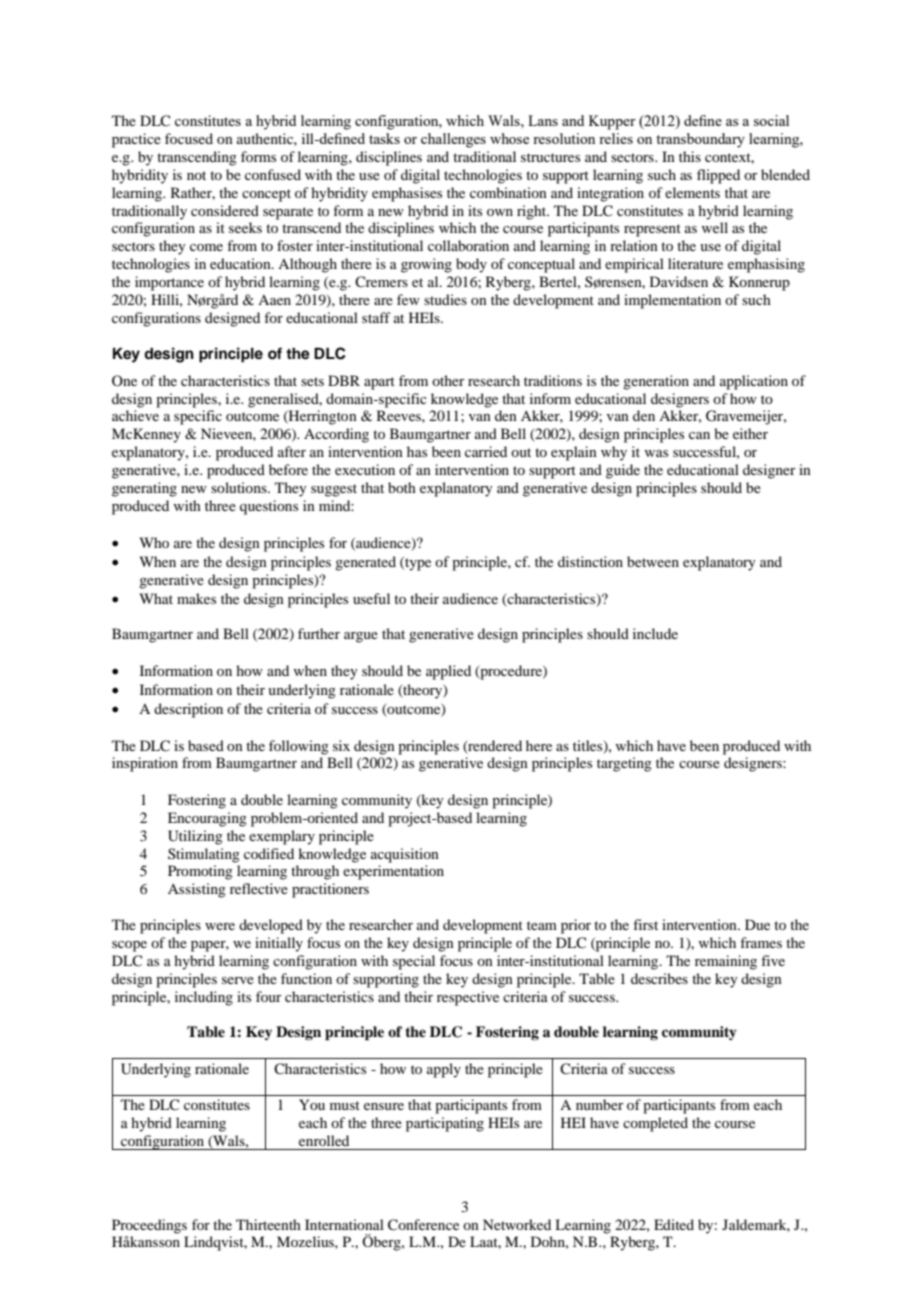 Image resolution: width=924 pixels, height=1308 pixels. What do you see at coordinates (220, 926) in the screenshot?
I see `were` at bounding box center [220, 926].
